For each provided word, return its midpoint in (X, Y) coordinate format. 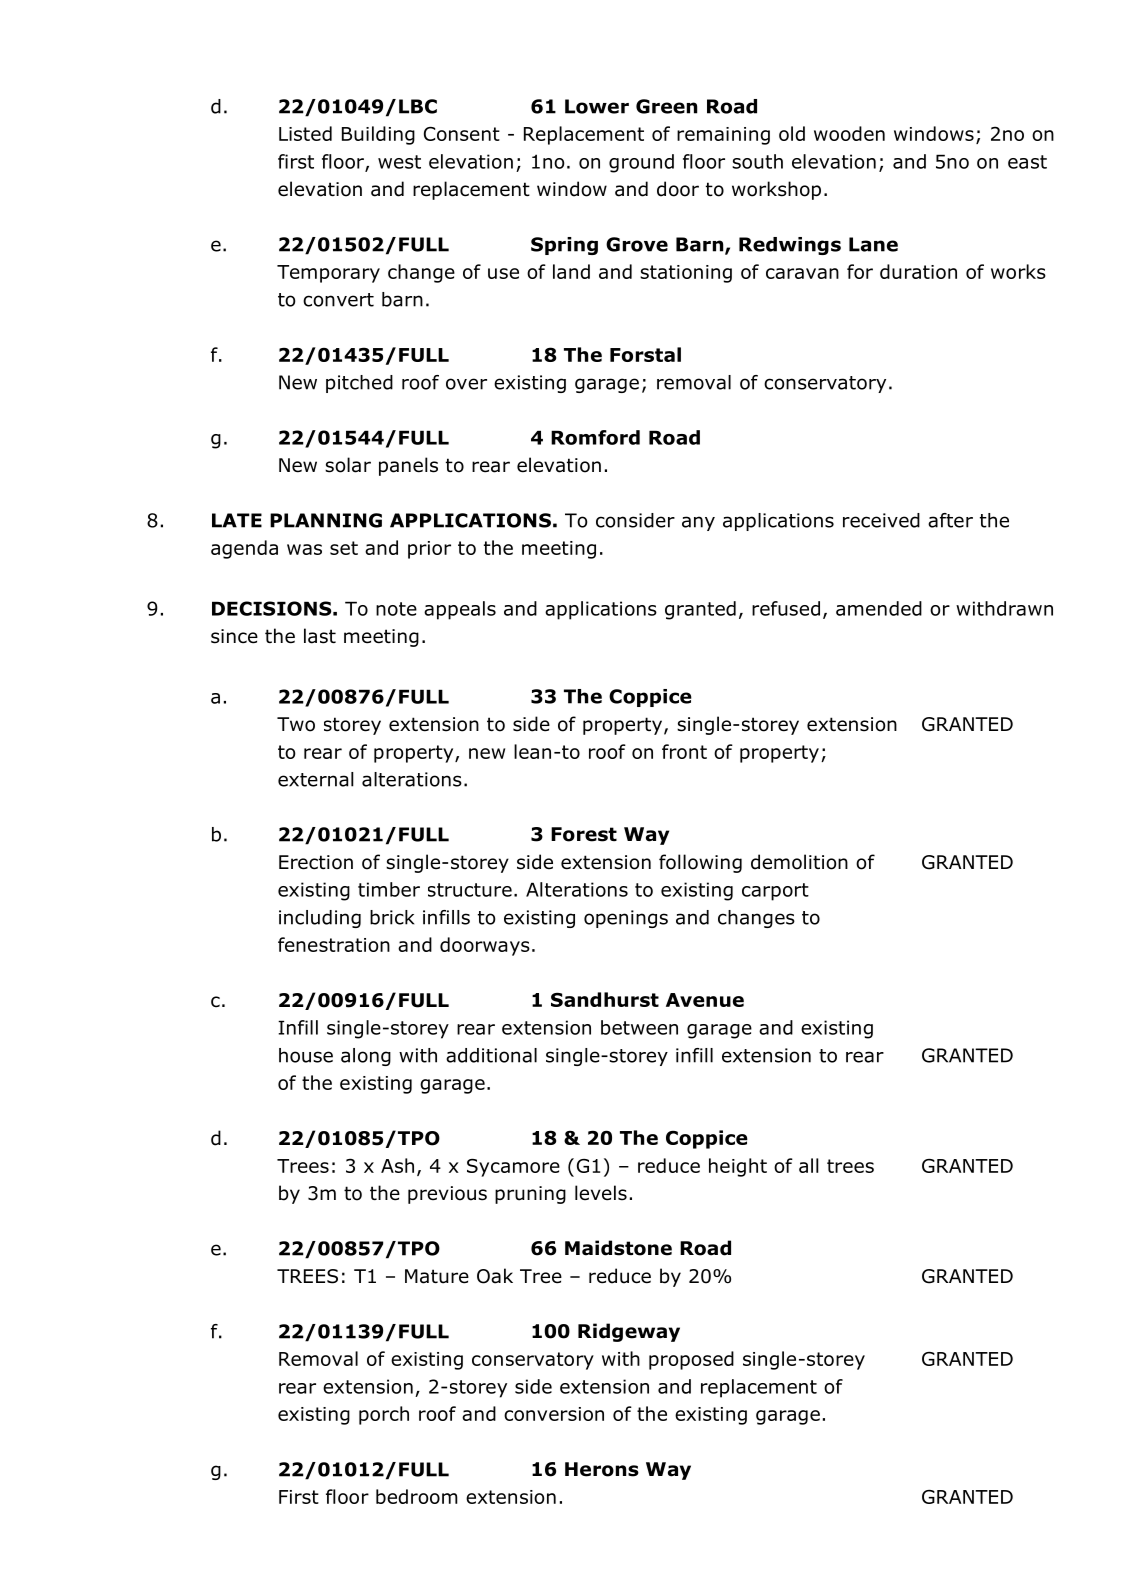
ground (641, 163)
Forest (584, 834)
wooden (849, 133)
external (316, 779)
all (809, 1165)
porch (384, 1415)
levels (601, 1193)
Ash (397, 1165)
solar (348, 465)
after (950, 520)
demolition (799, 862)
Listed (305, 133)
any (698, 523)
